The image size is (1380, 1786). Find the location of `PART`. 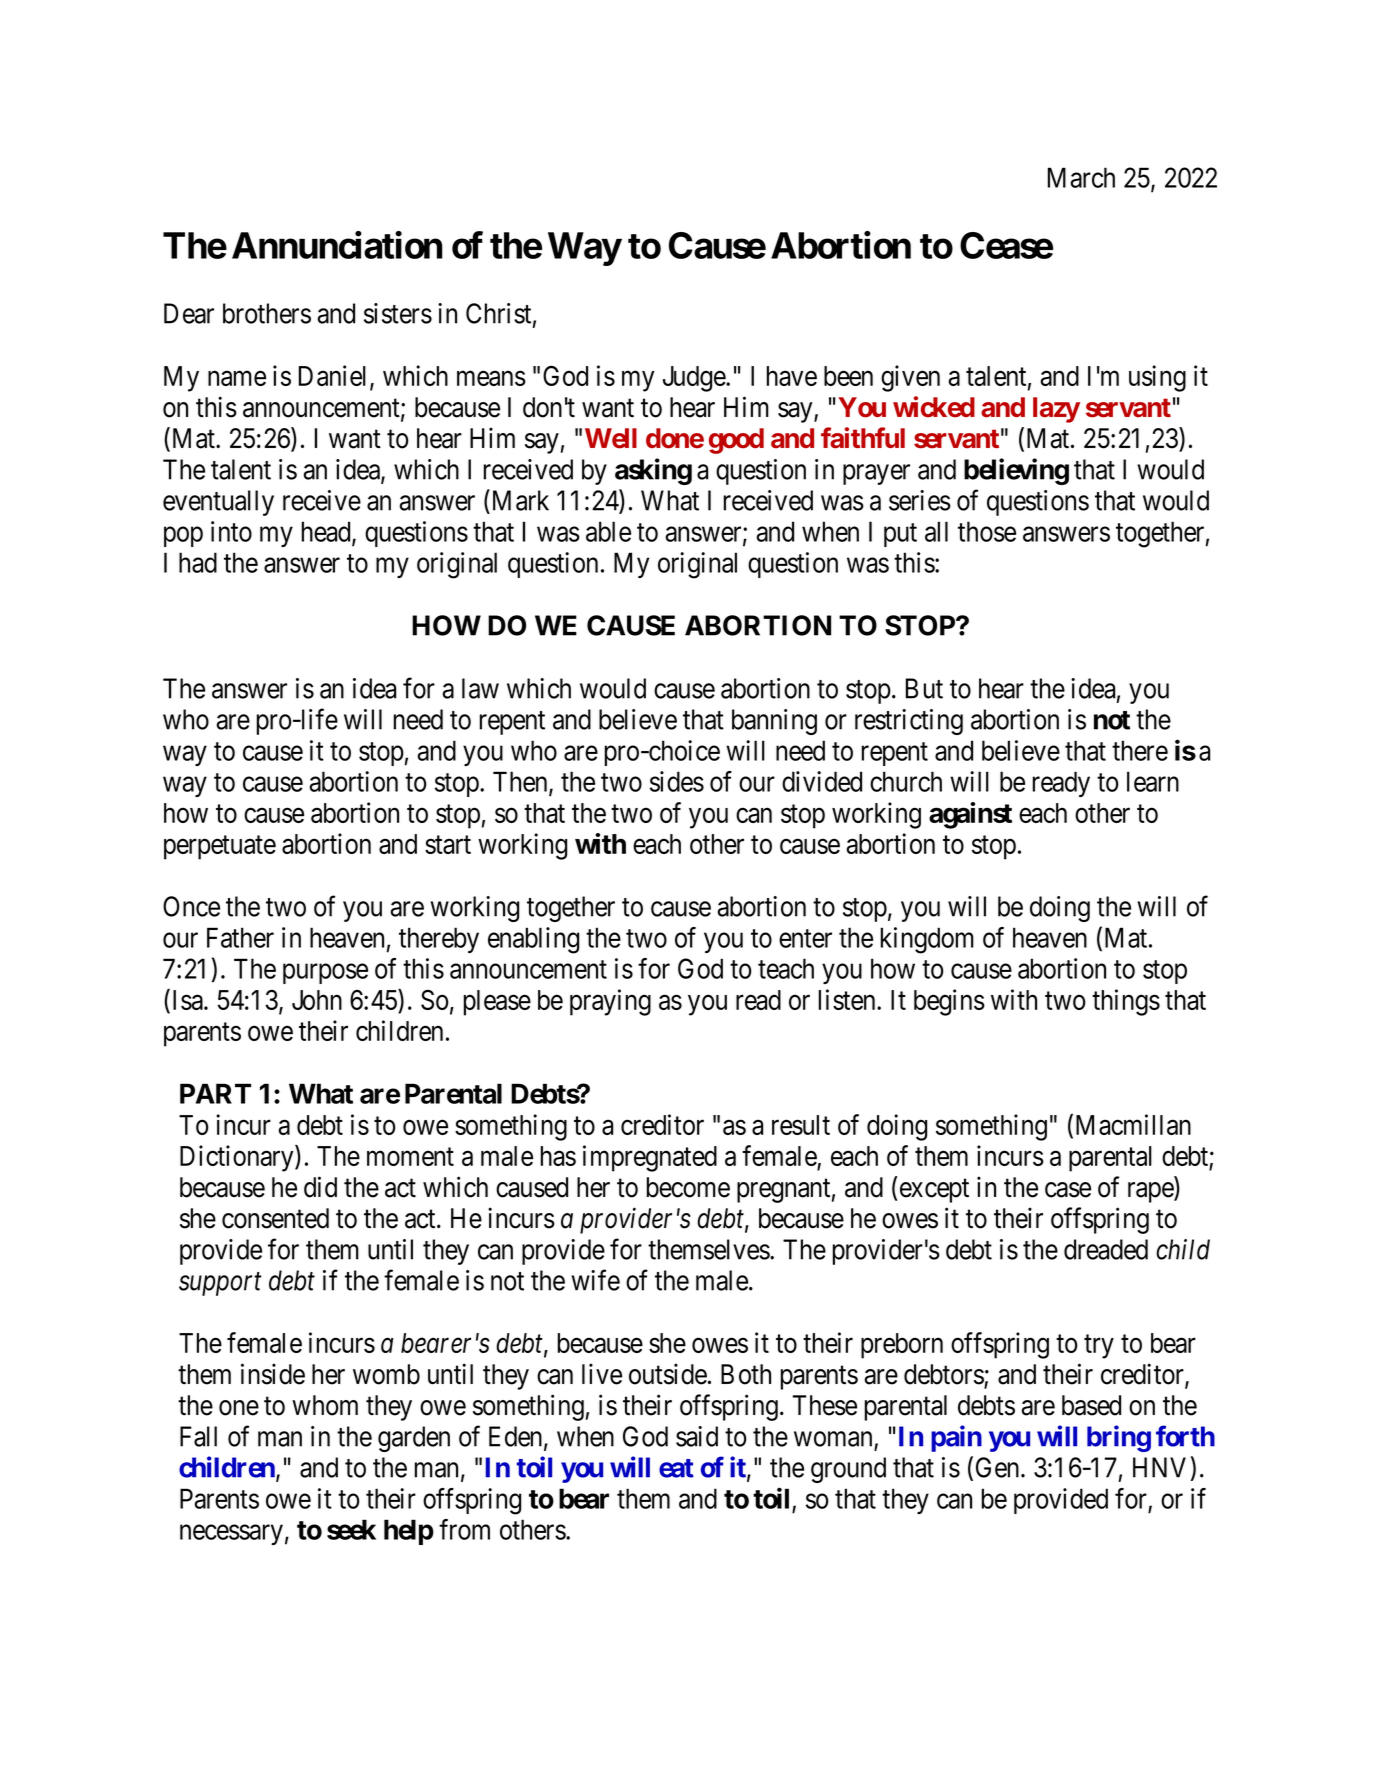

PART is located at coordinates (215, 1093).
